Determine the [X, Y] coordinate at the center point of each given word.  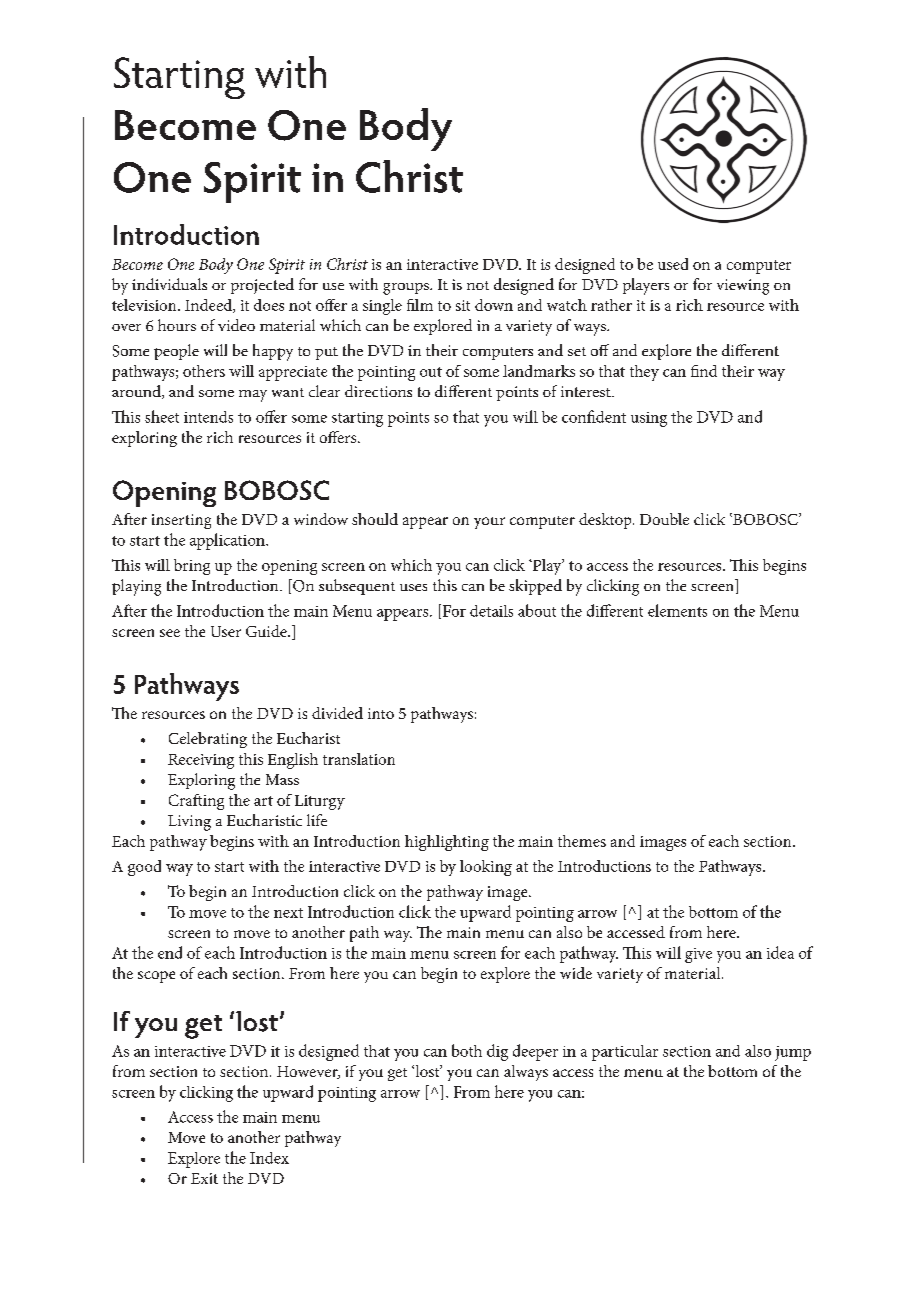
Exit [204, 1178]
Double [664, 519]
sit [463, 305]
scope [156, 977]
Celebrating [208, 740]
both [467, 1050]
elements [677, 610]
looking [486, 868]
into [381, 713]
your [489, 523]
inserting [181, 521]
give [698, 955]
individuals [169, 284]
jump [793, 1053]
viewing [743, 287]
